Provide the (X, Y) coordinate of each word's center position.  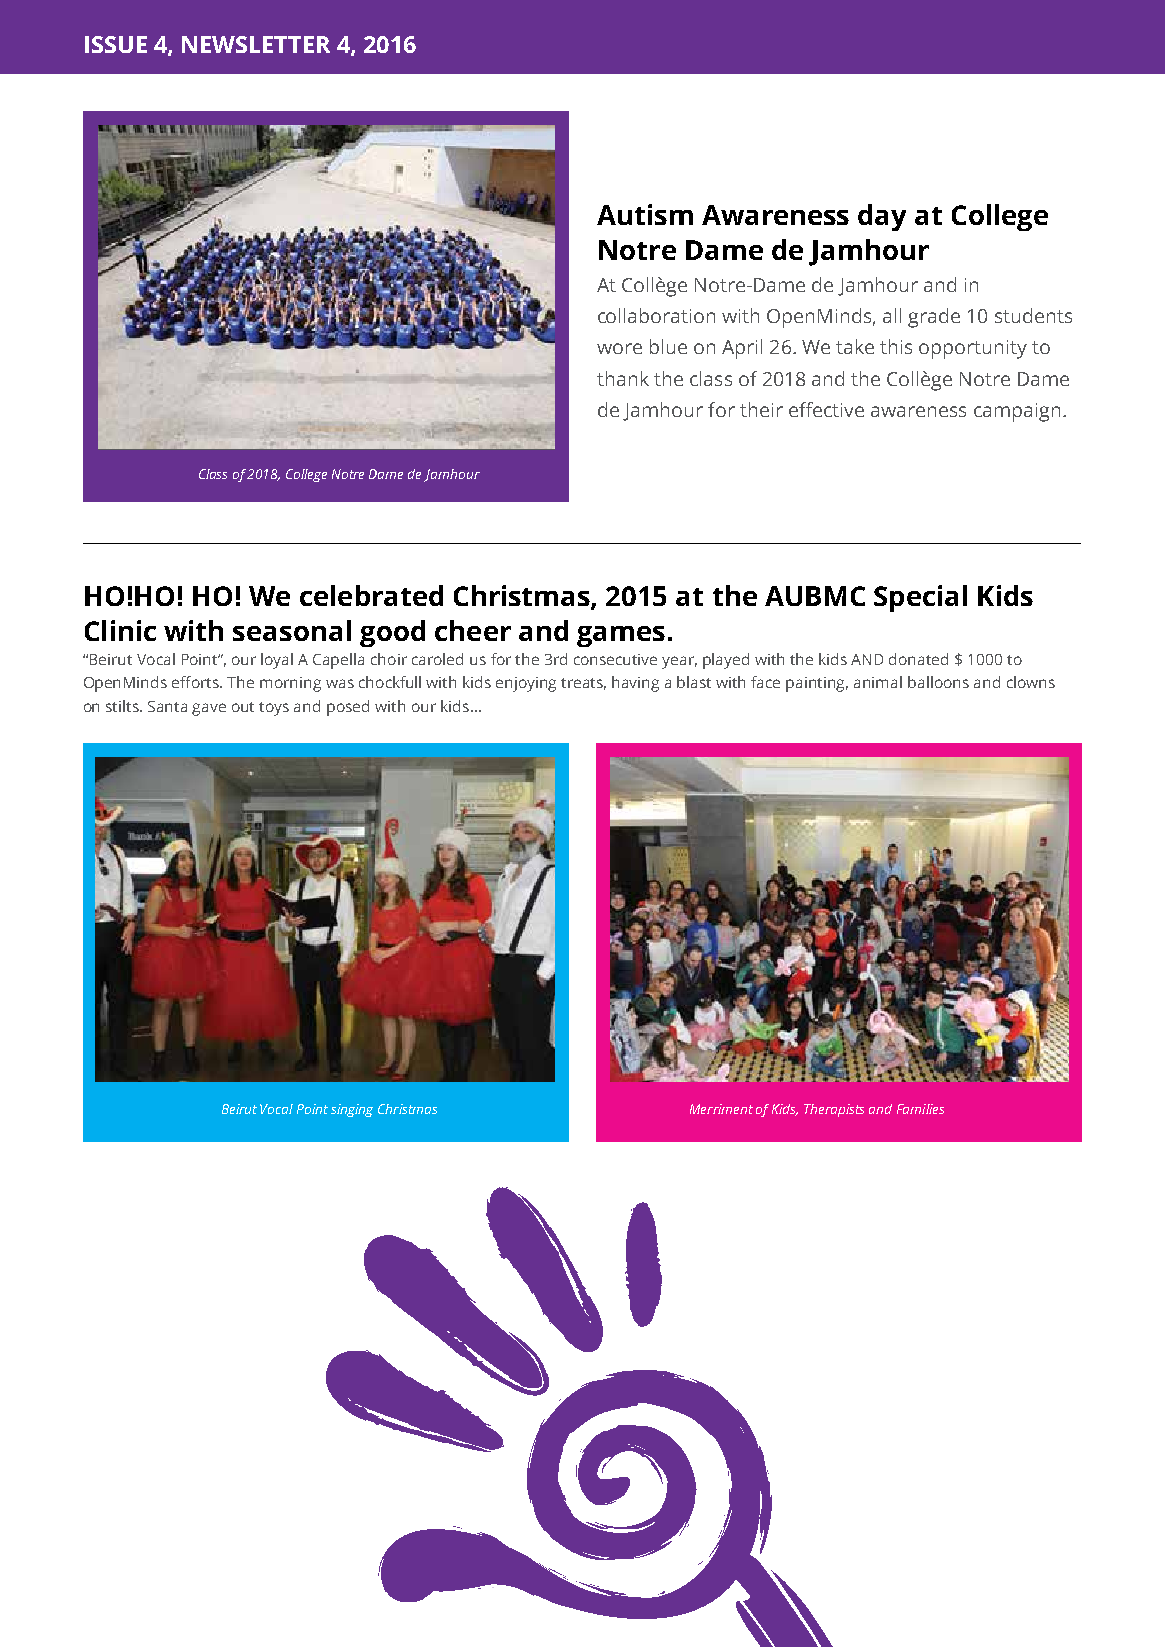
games (621, 636)
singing (352, 1110)
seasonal (292, 630)
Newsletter (256, 44)
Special (920, 598)
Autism (645, 214)
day (882, 217)
